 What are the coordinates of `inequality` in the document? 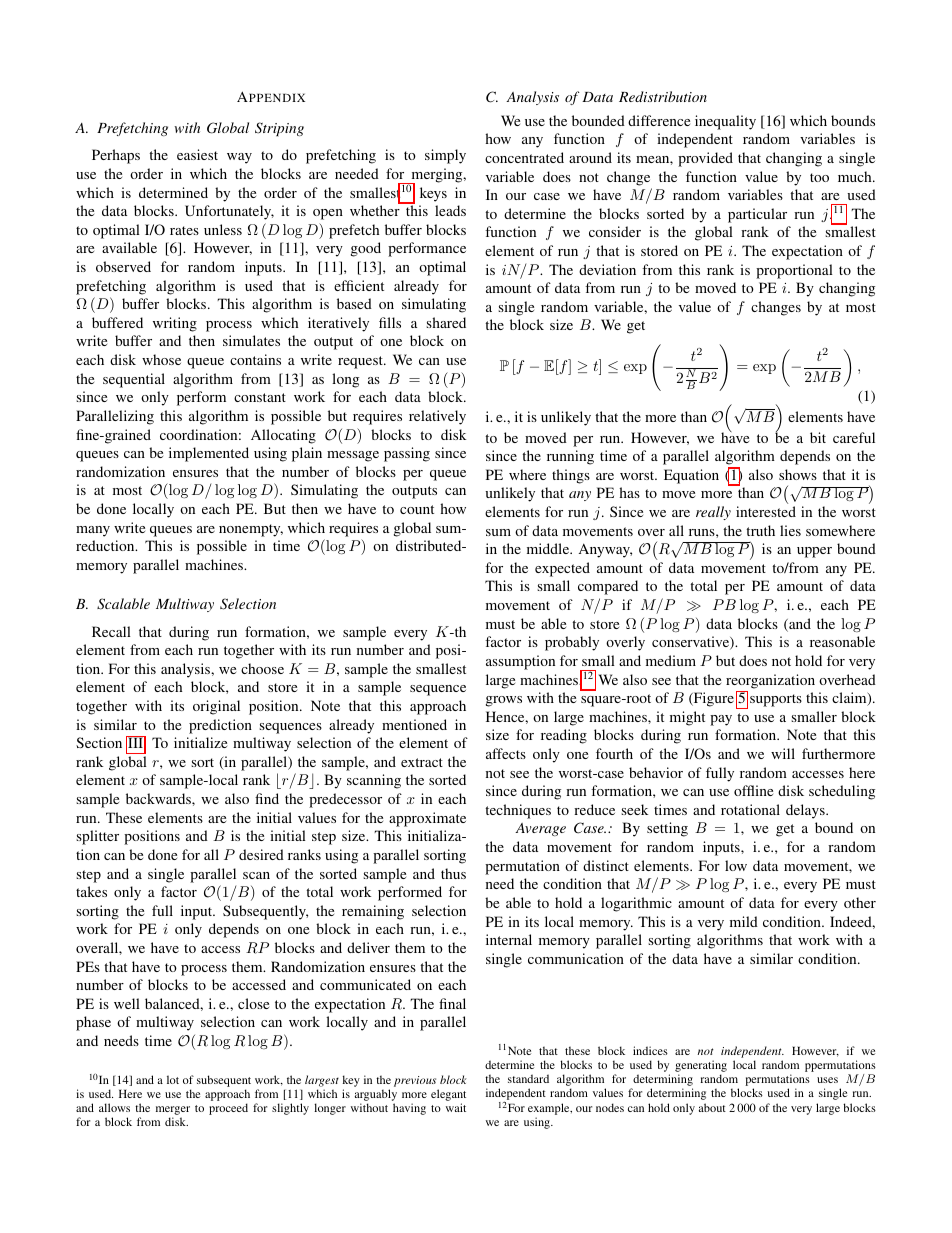 It's located at (725, 122).
